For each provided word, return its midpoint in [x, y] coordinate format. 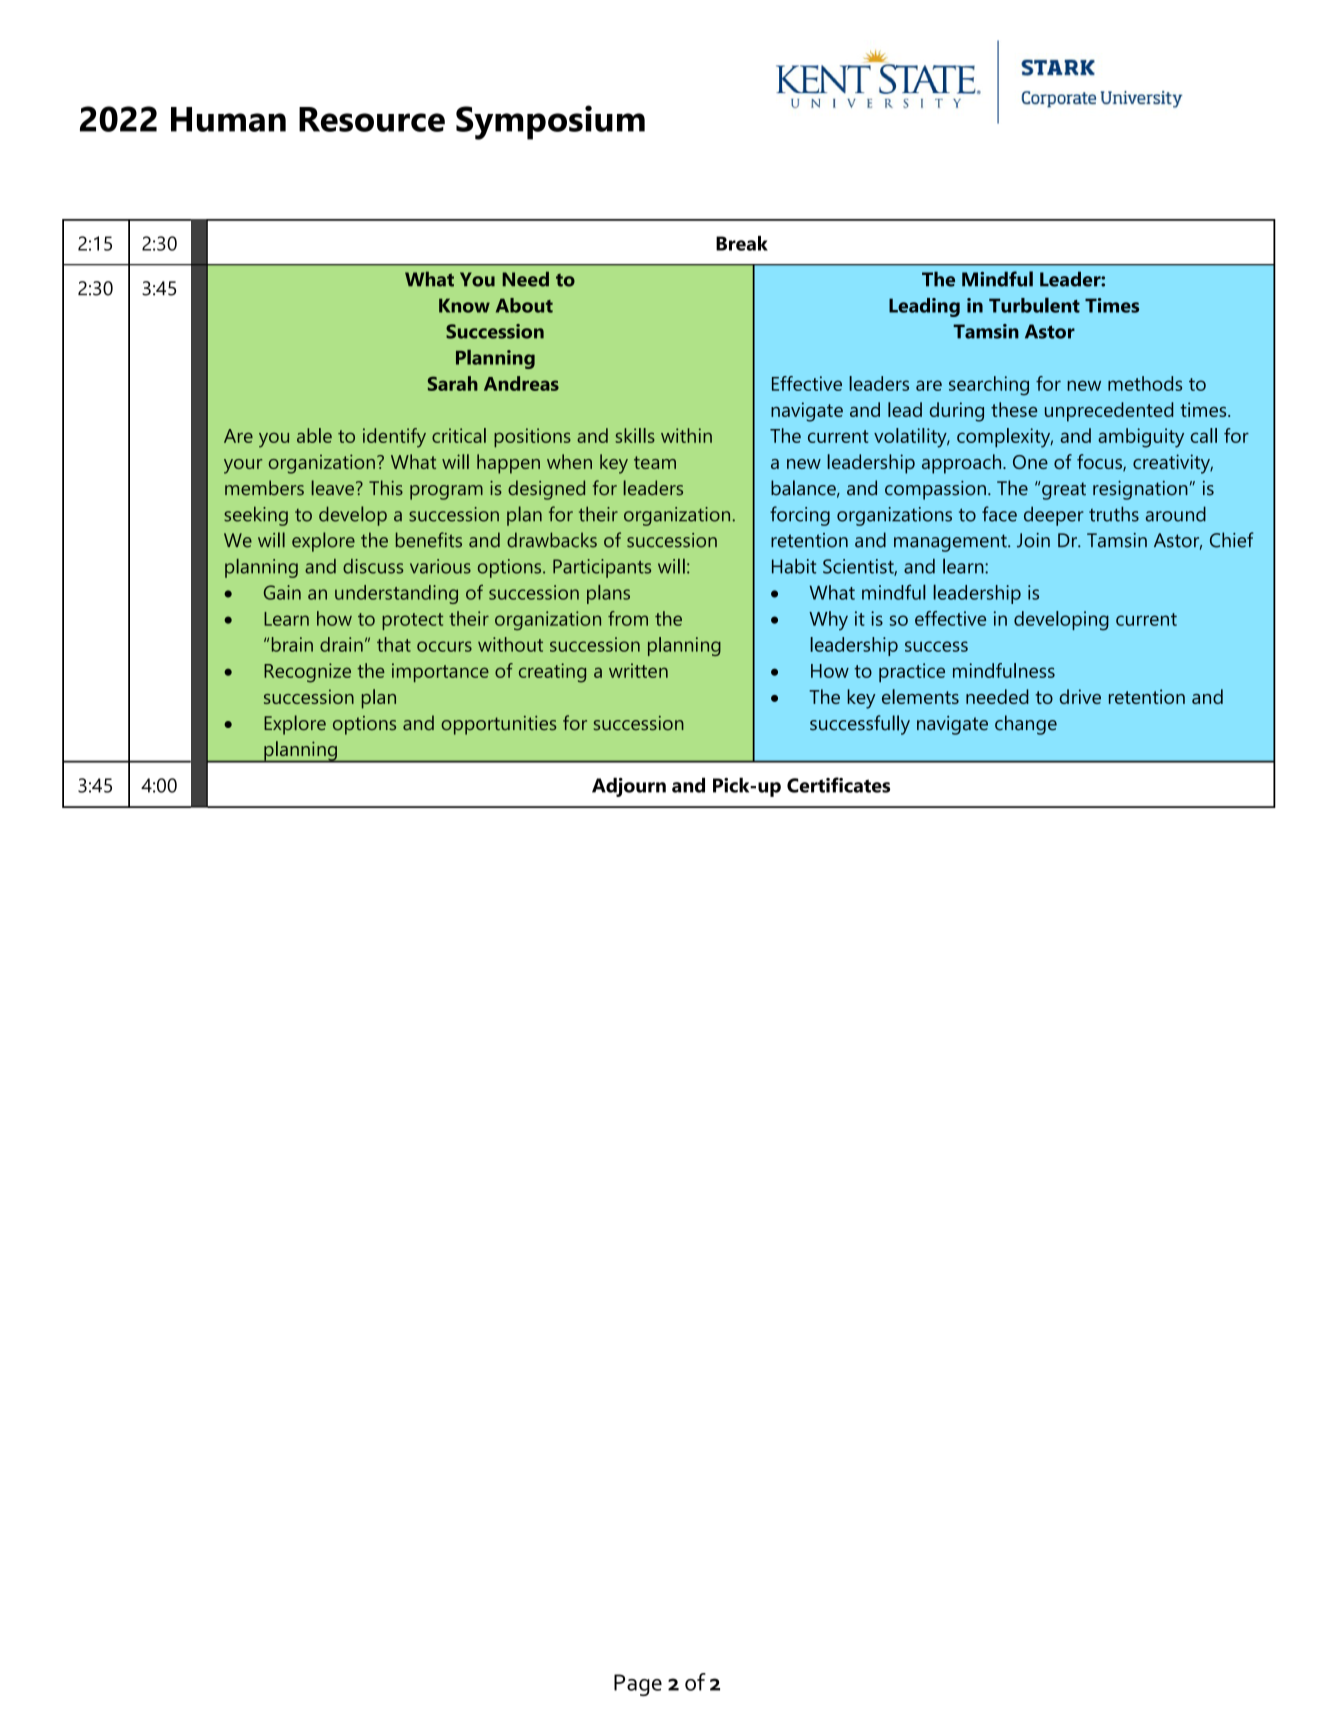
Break [742, 243]
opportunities [499, 725]
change [1026, 725]
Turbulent [1034, 305]
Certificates [838, 785]
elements [920, 696]
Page [638, 1685]
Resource [372, 119]
